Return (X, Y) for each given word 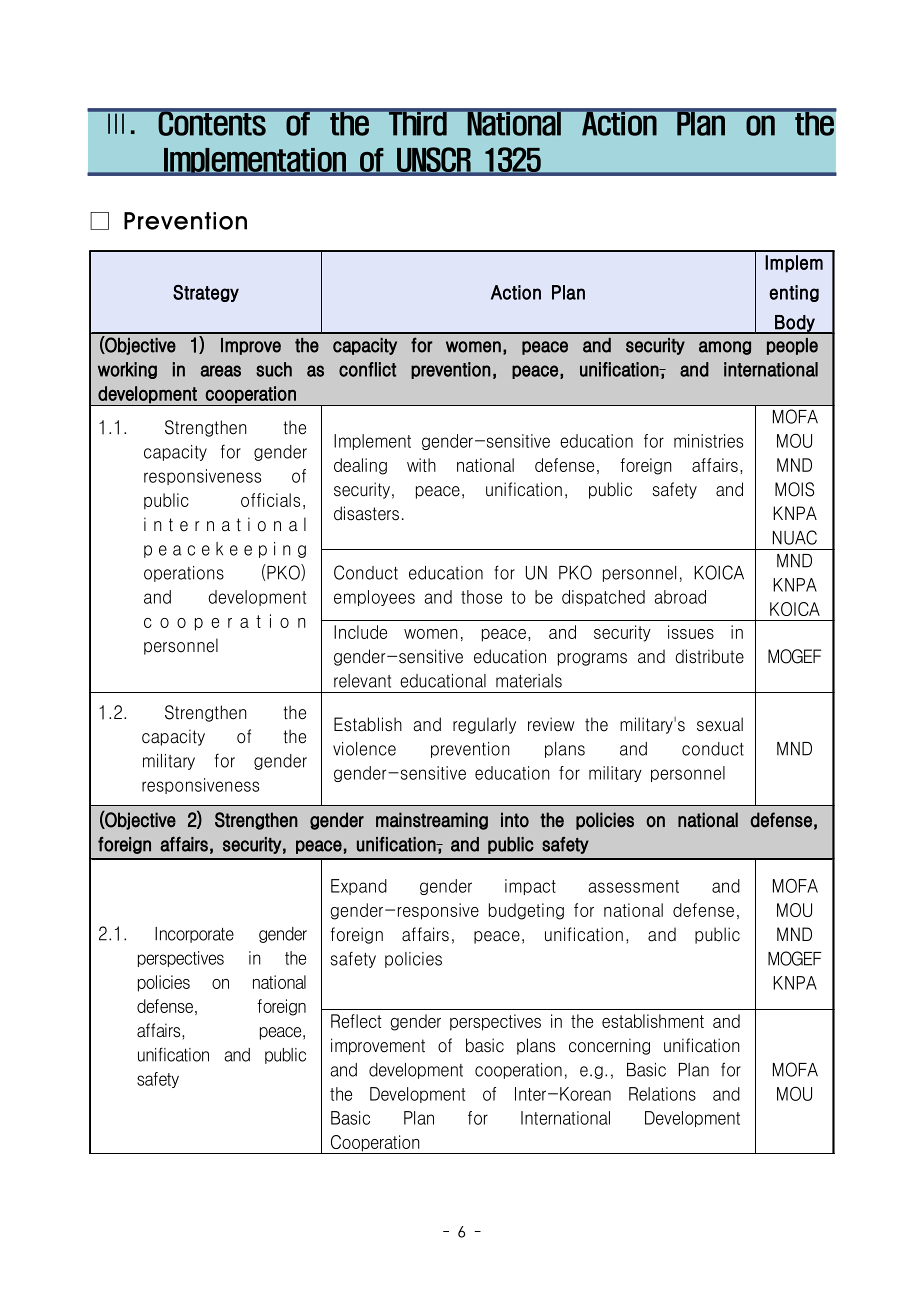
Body (795, 324)
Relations (662, 1094)
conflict (367, 369)
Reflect (356, 1021)
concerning (609, 1046)
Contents (212, 122)
